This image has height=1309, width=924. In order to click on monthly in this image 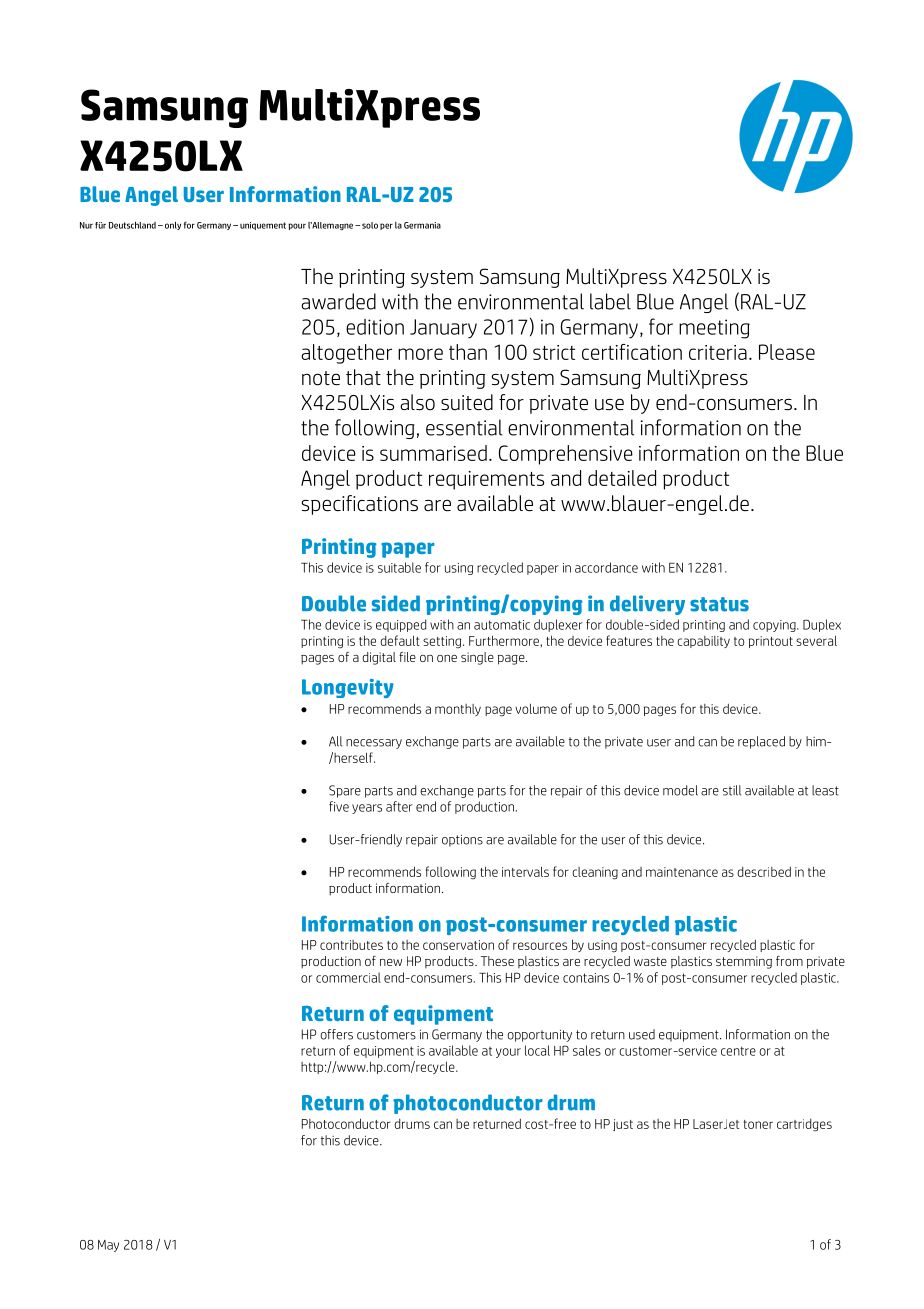, I will do `click(458, 710)`.
